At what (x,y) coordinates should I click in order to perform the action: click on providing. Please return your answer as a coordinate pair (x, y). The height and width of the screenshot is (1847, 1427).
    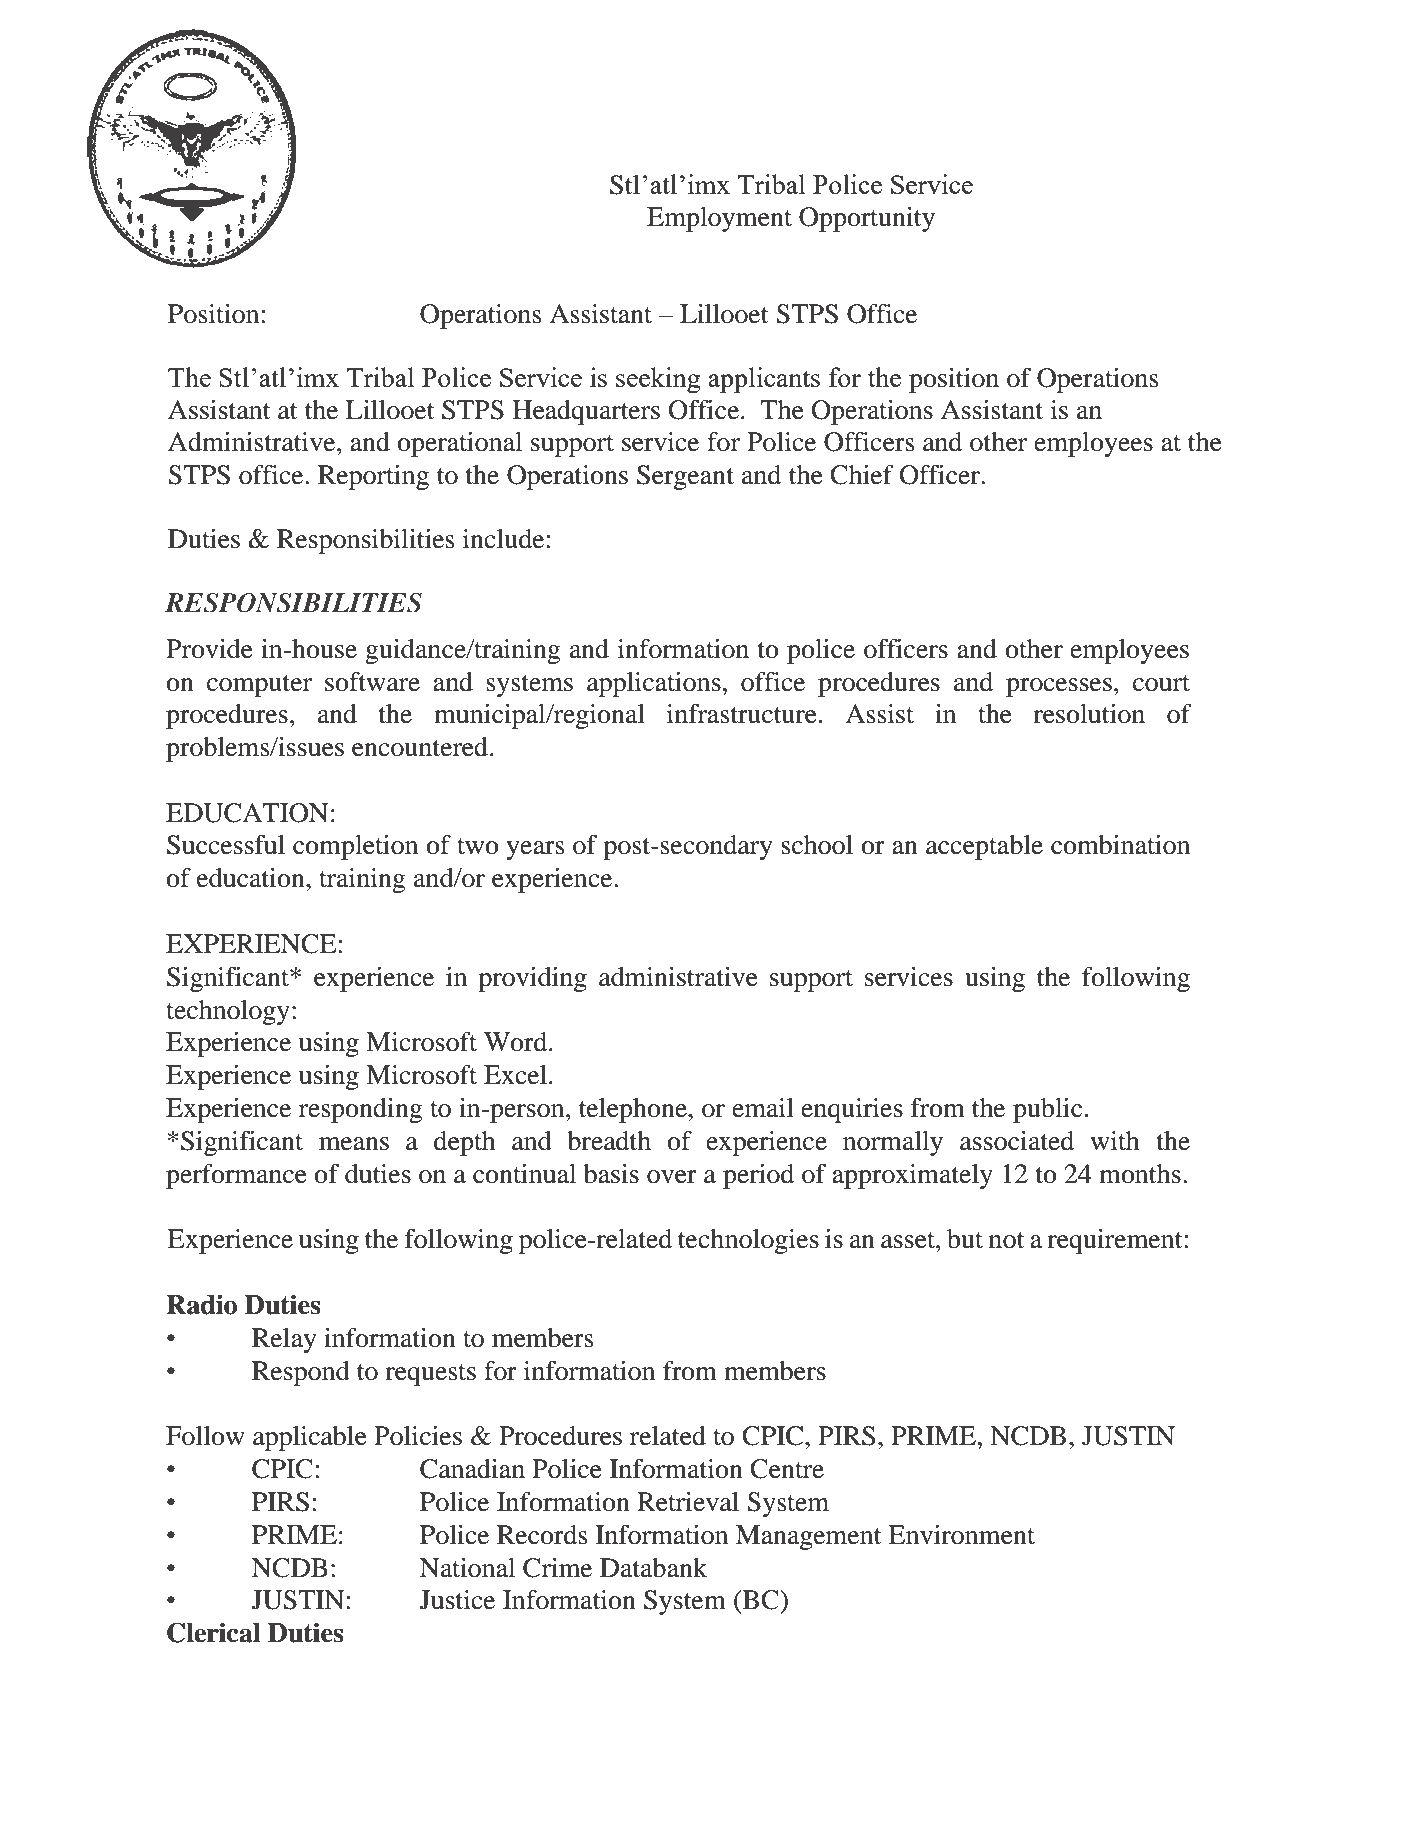
    Looking at the image, I should click on (532, 979).
